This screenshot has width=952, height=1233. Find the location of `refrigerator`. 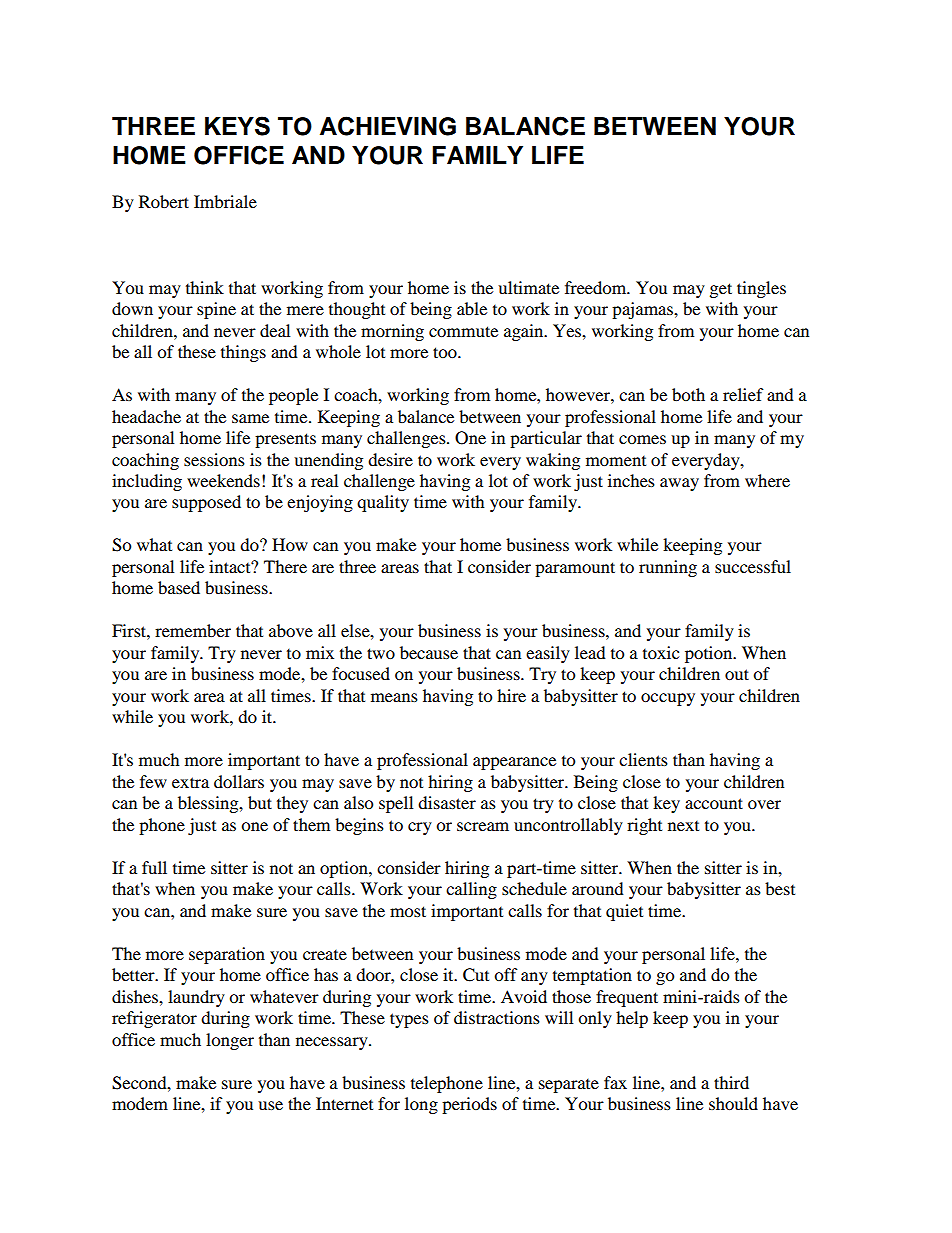

refrigerator is located at coordinates (154, 1019).
